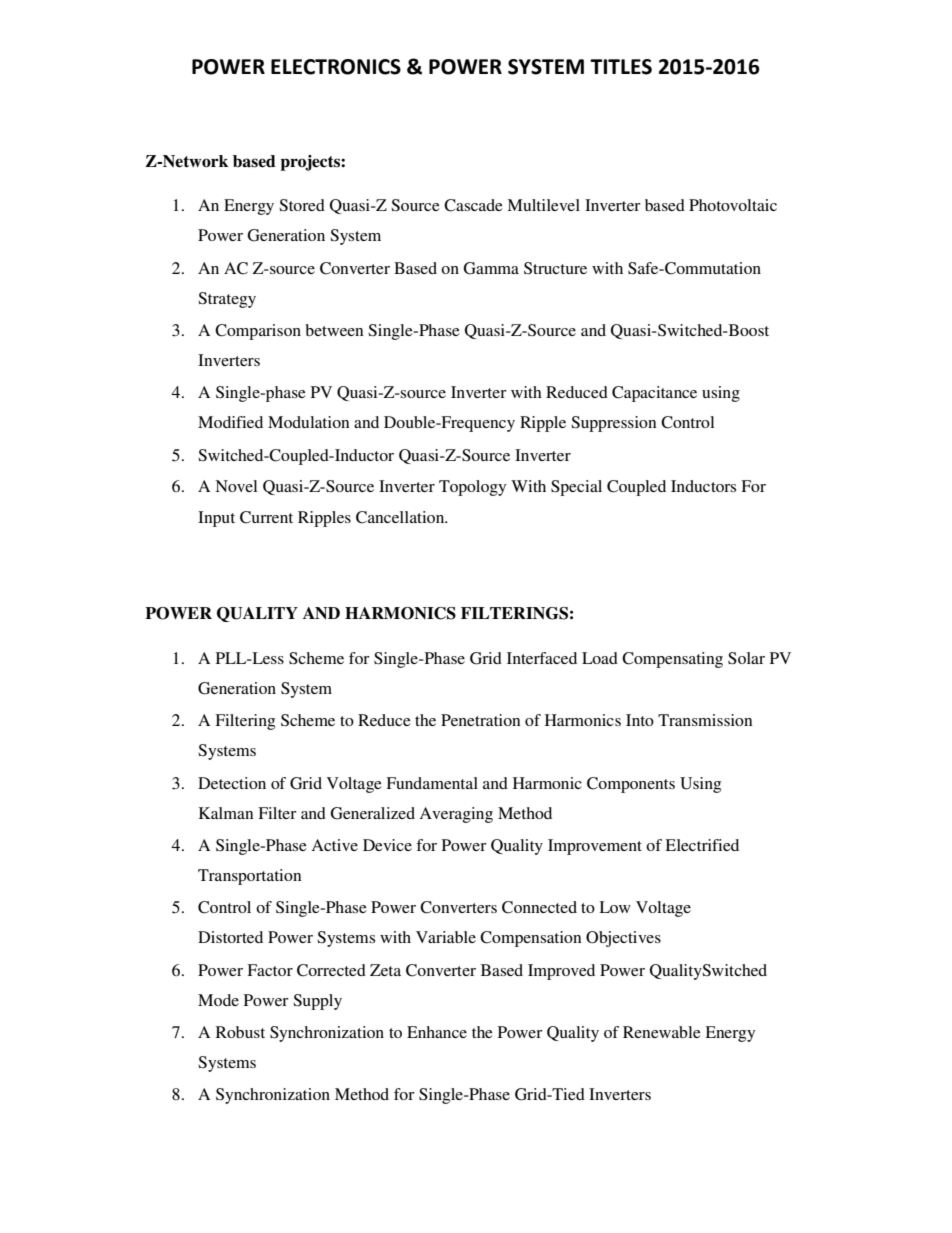 This document has height=1233, width=952. Describe the element at coordinates (336, 67) in the document. I see `ELECTRONICS` at that location.
